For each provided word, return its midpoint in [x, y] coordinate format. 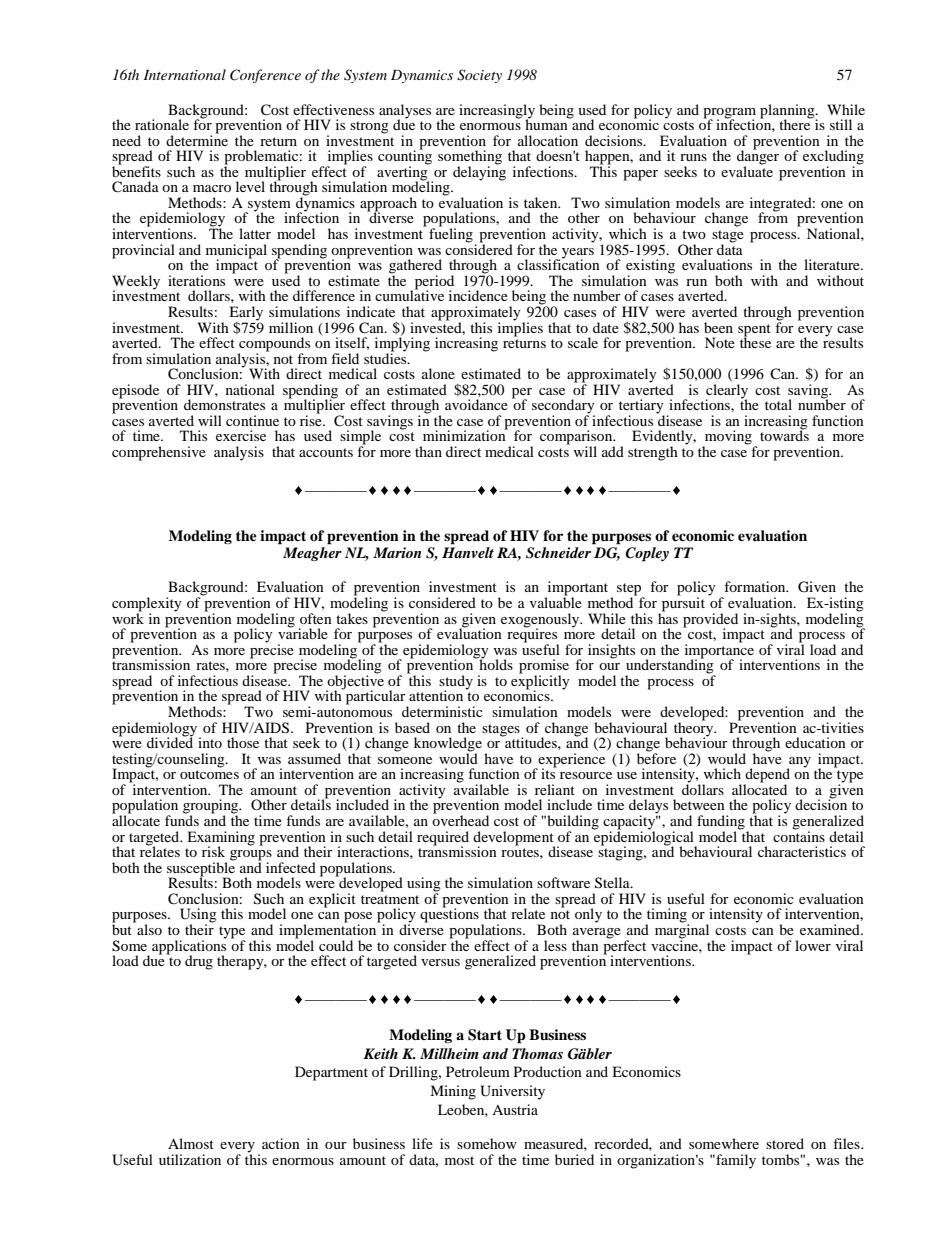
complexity [147, 605]
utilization [190, 1159]
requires [533, 635]
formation [756, 586]
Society [479, 76]
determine [197, 139]
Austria [515, 1109]
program [729, 114]
